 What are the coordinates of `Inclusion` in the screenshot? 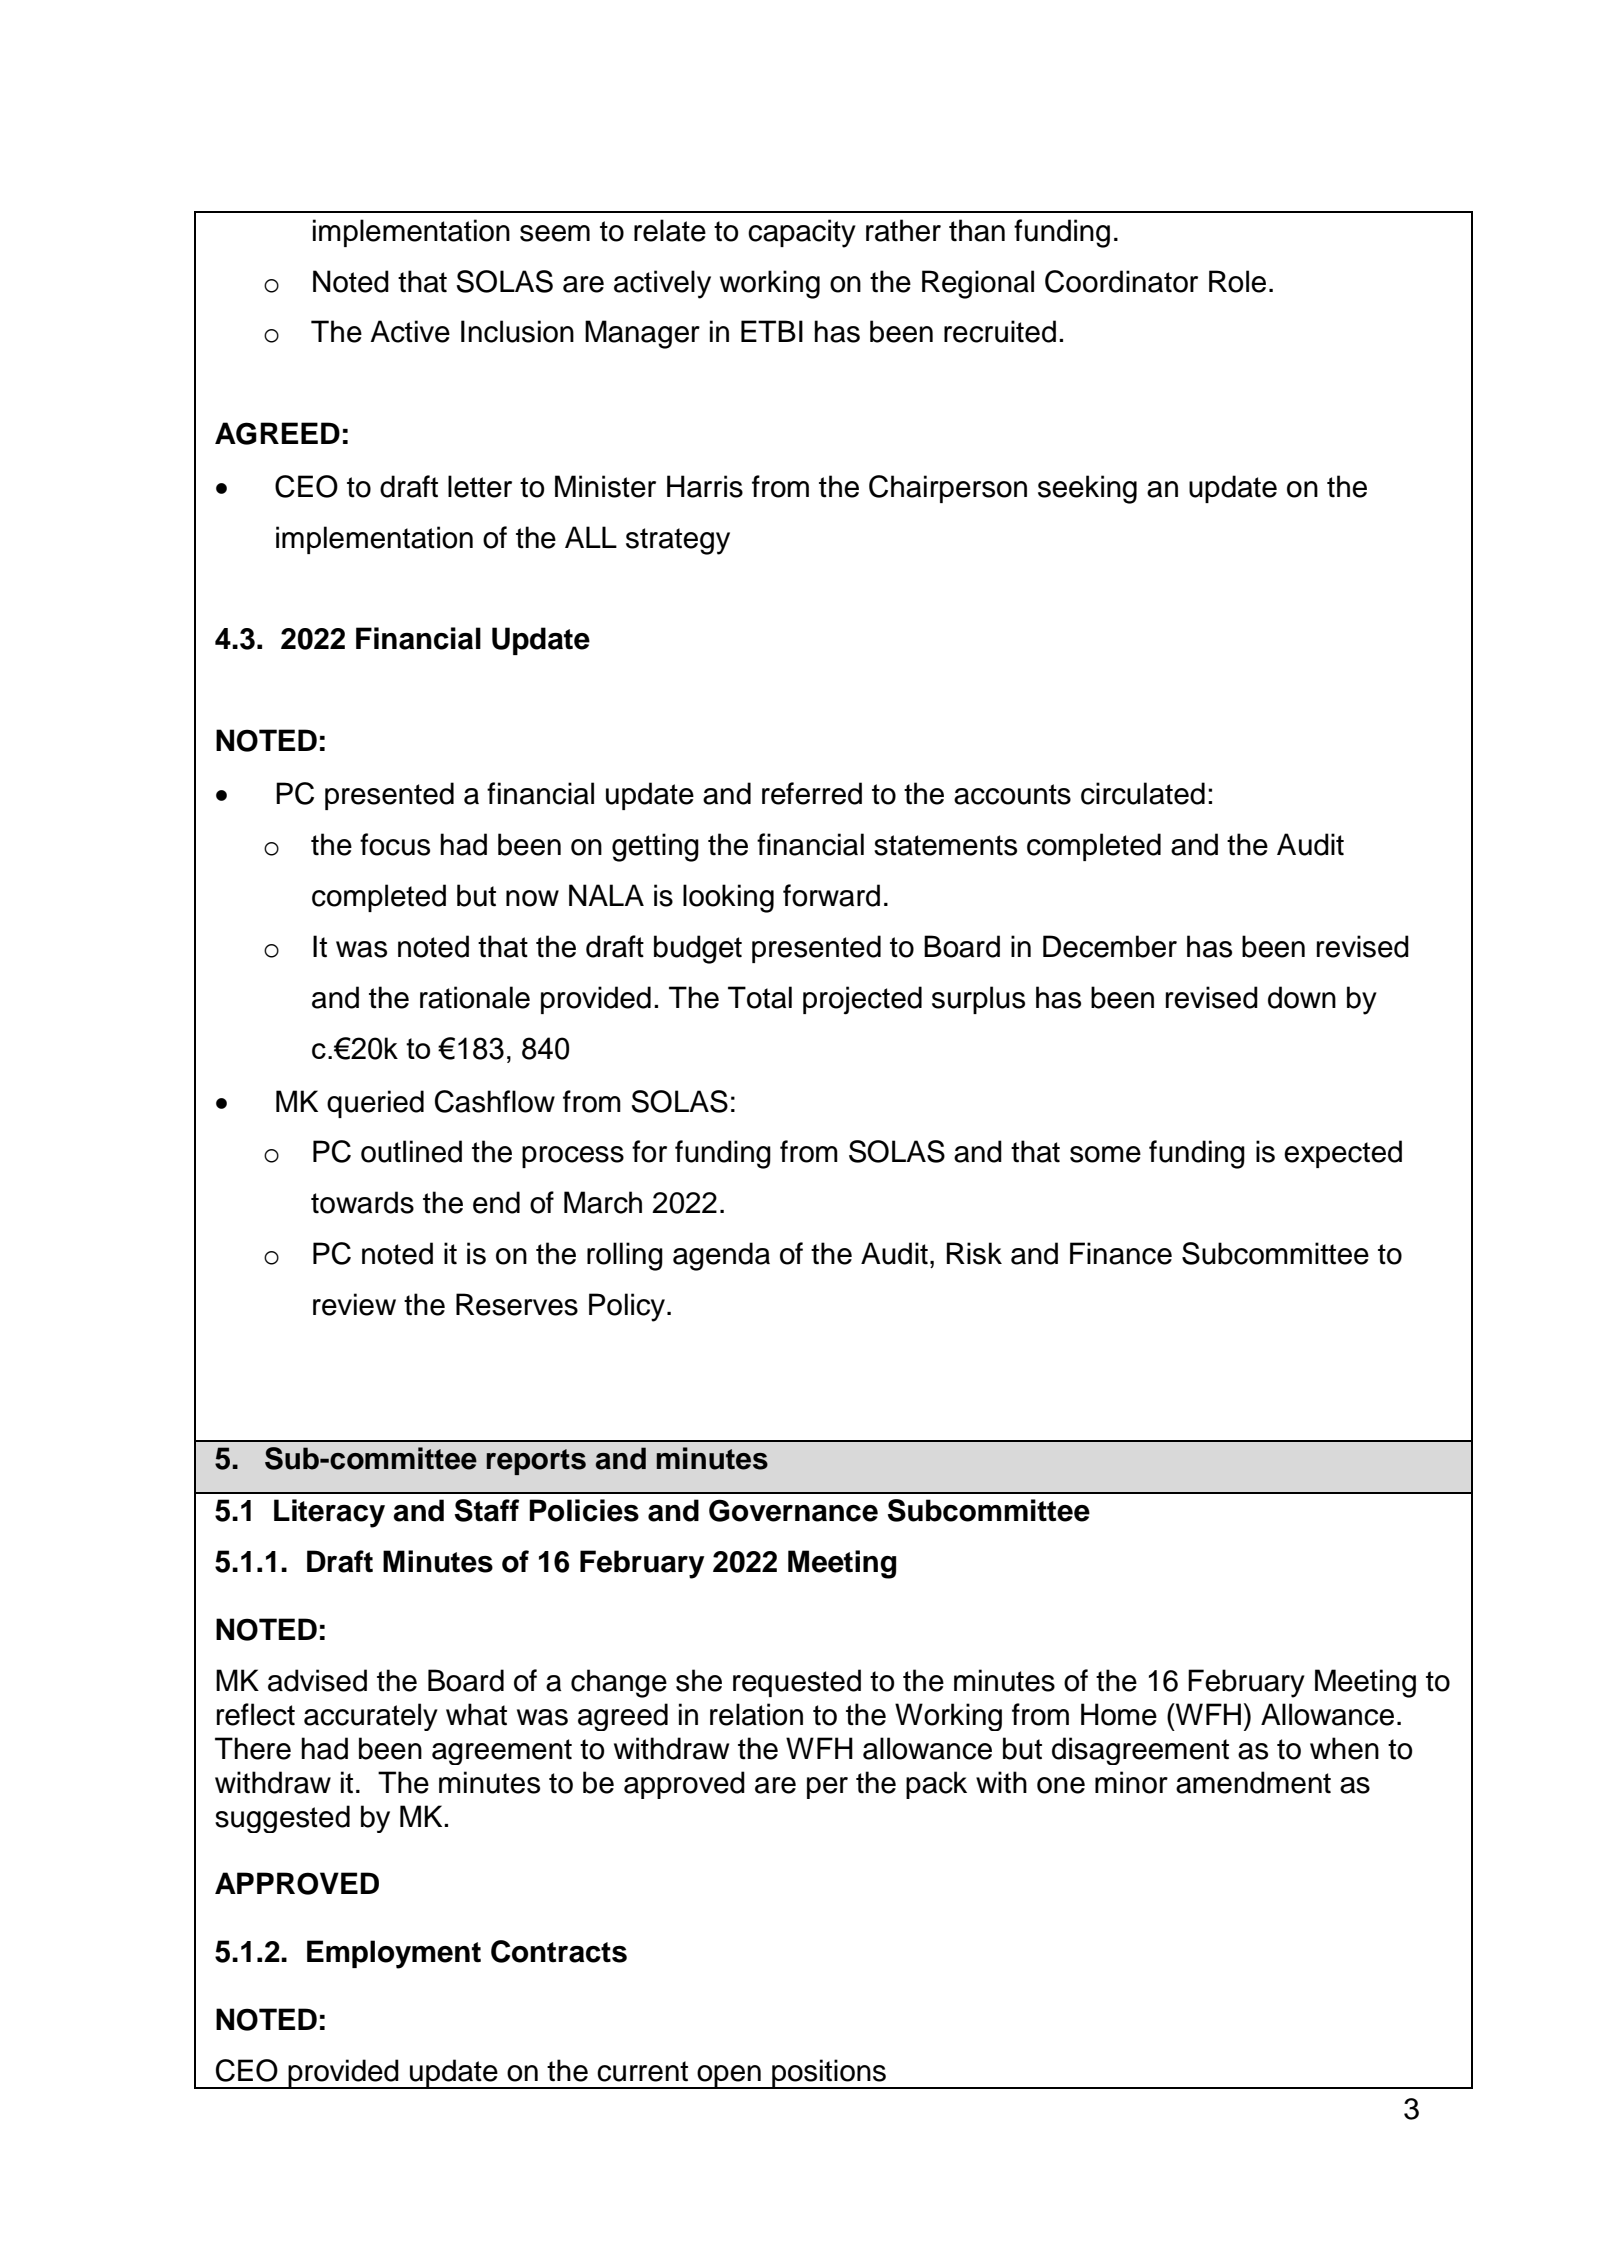 It's located at (517, 331).
